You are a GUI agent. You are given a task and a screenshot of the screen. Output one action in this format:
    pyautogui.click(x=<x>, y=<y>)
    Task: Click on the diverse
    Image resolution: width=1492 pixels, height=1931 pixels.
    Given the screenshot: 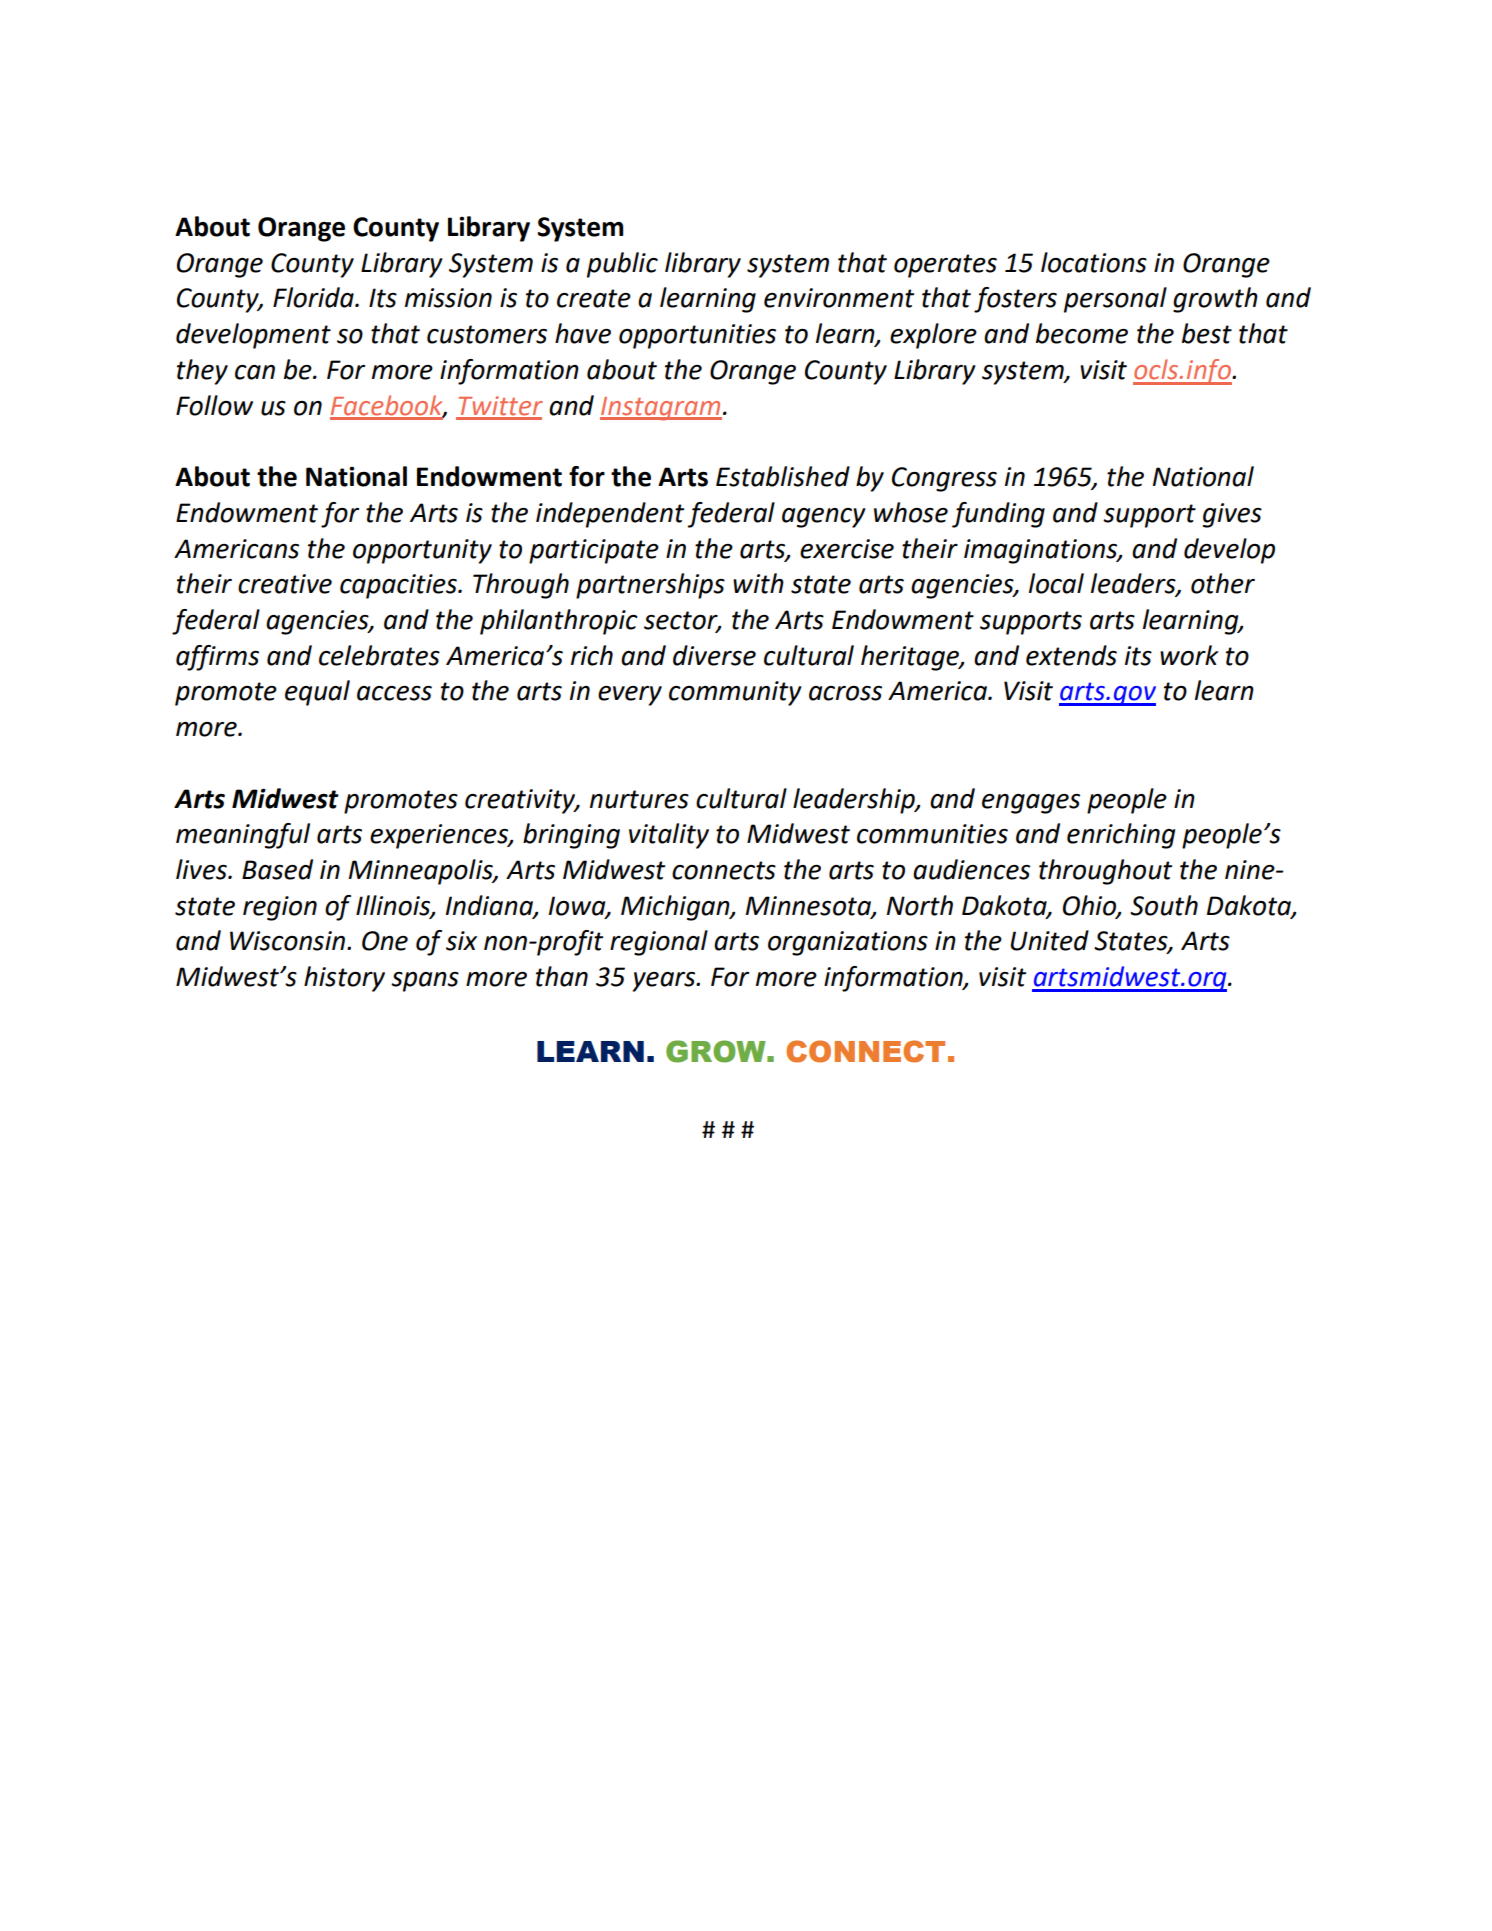 What is the action you would take?
    pyautogui.click(x=714, y=655)
